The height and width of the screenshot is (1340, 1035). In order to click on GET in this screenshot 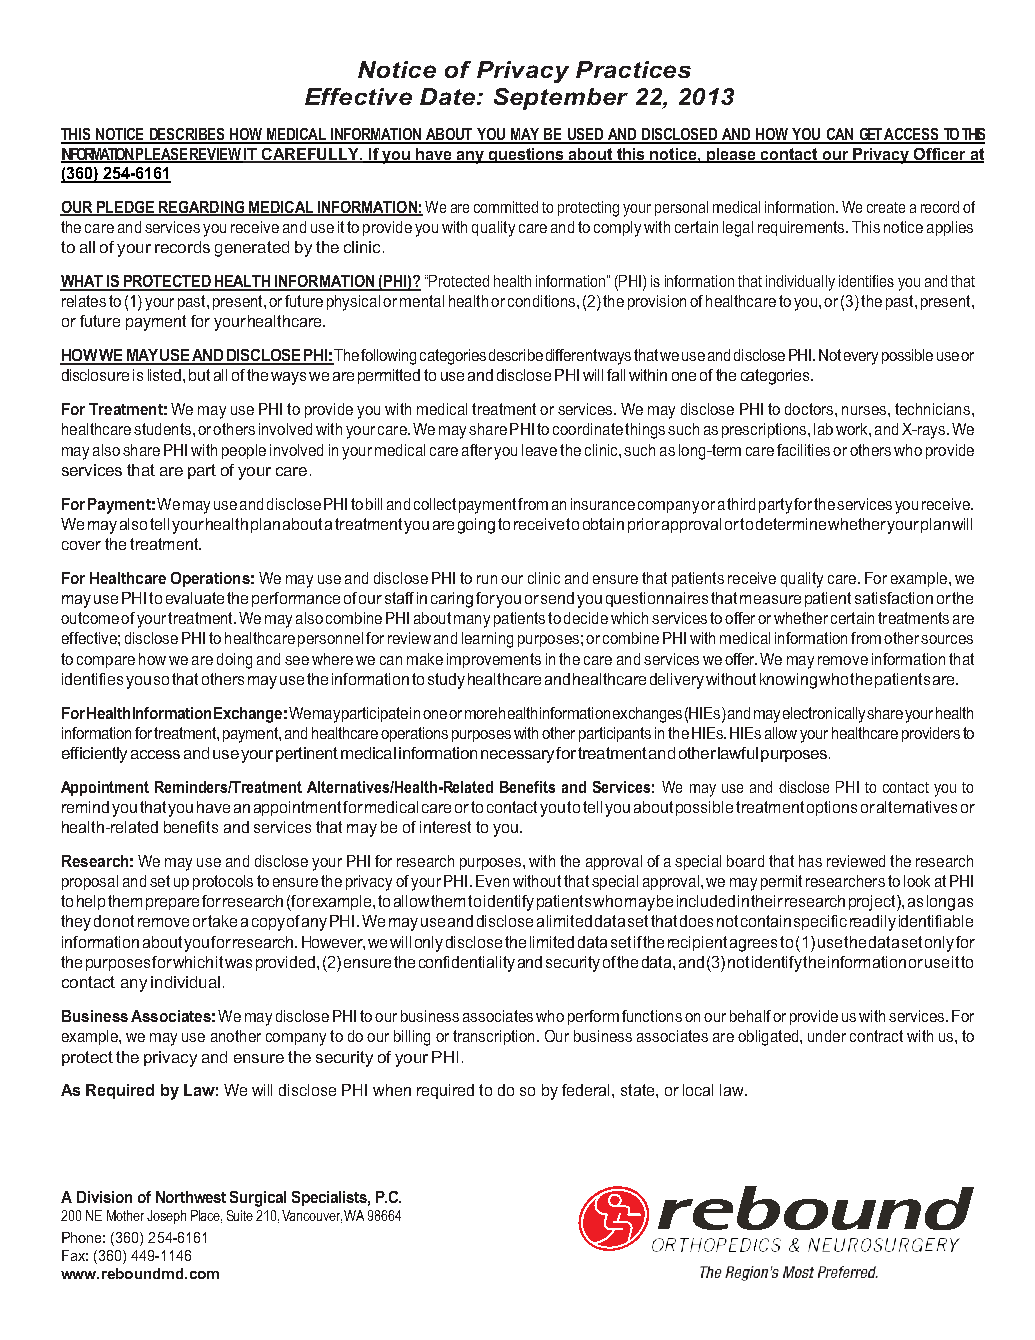, I will do `click(870, 135)`.
